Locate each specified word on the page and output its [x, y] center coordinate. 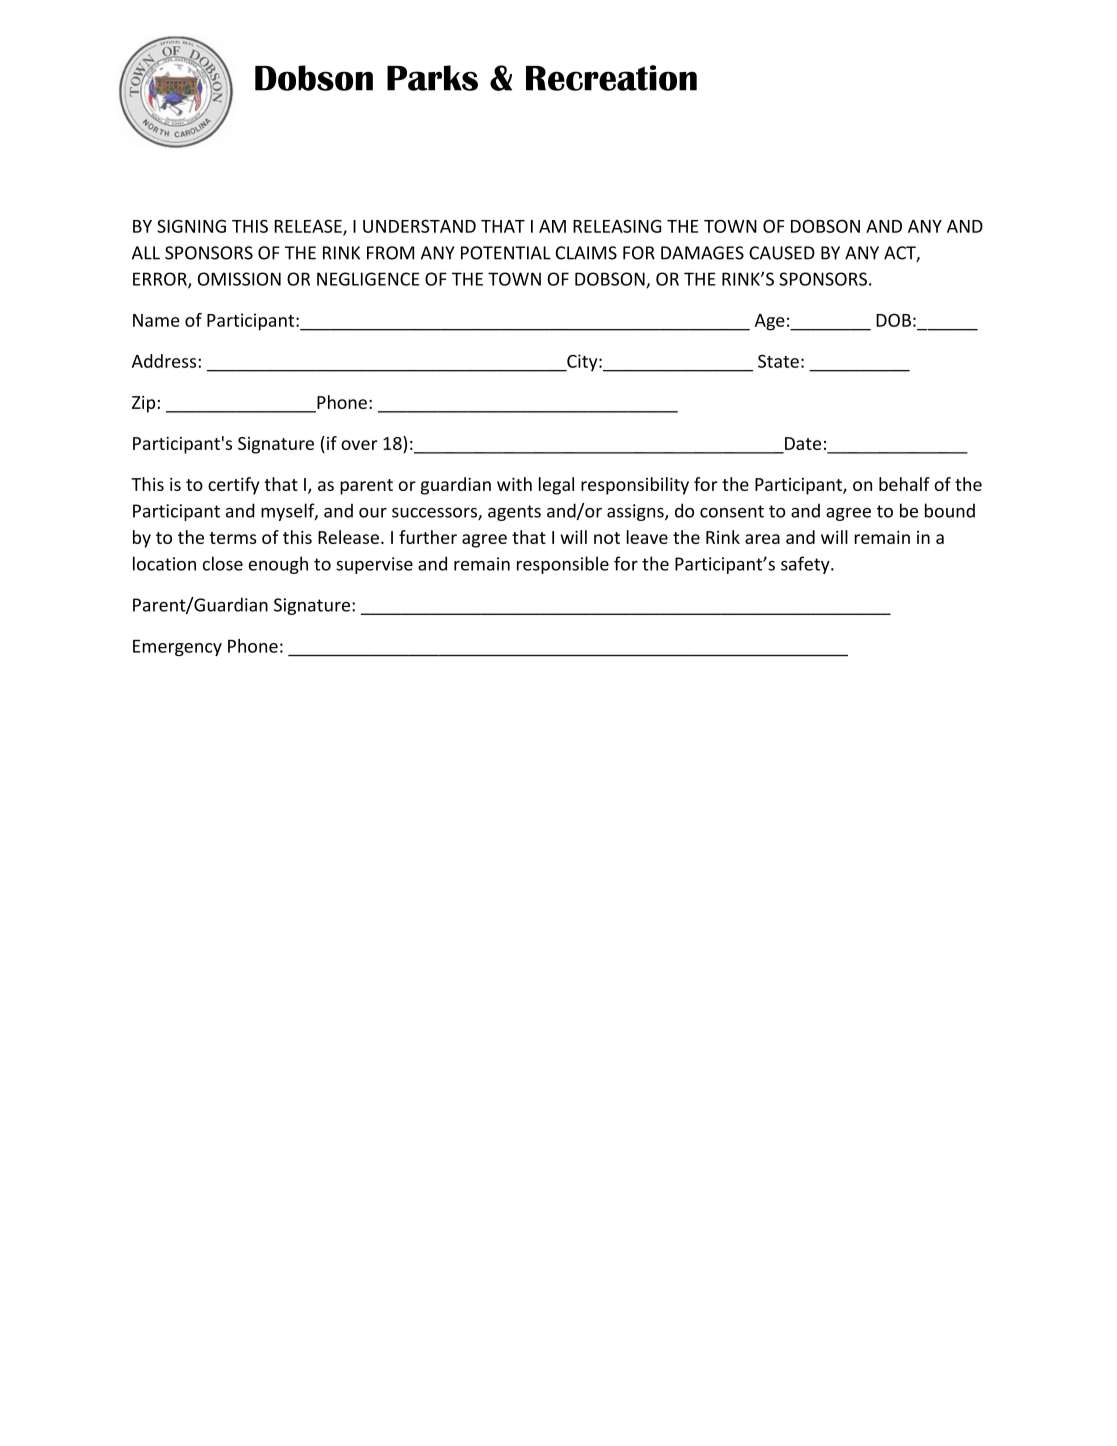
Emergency [177, 648]
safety [806, 565]
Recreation [611, 78]
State [778, 361]
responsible [563, 565]
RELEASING [617, 226]
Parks [432, 78]
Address [165, 361]
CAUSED [782, 253]
